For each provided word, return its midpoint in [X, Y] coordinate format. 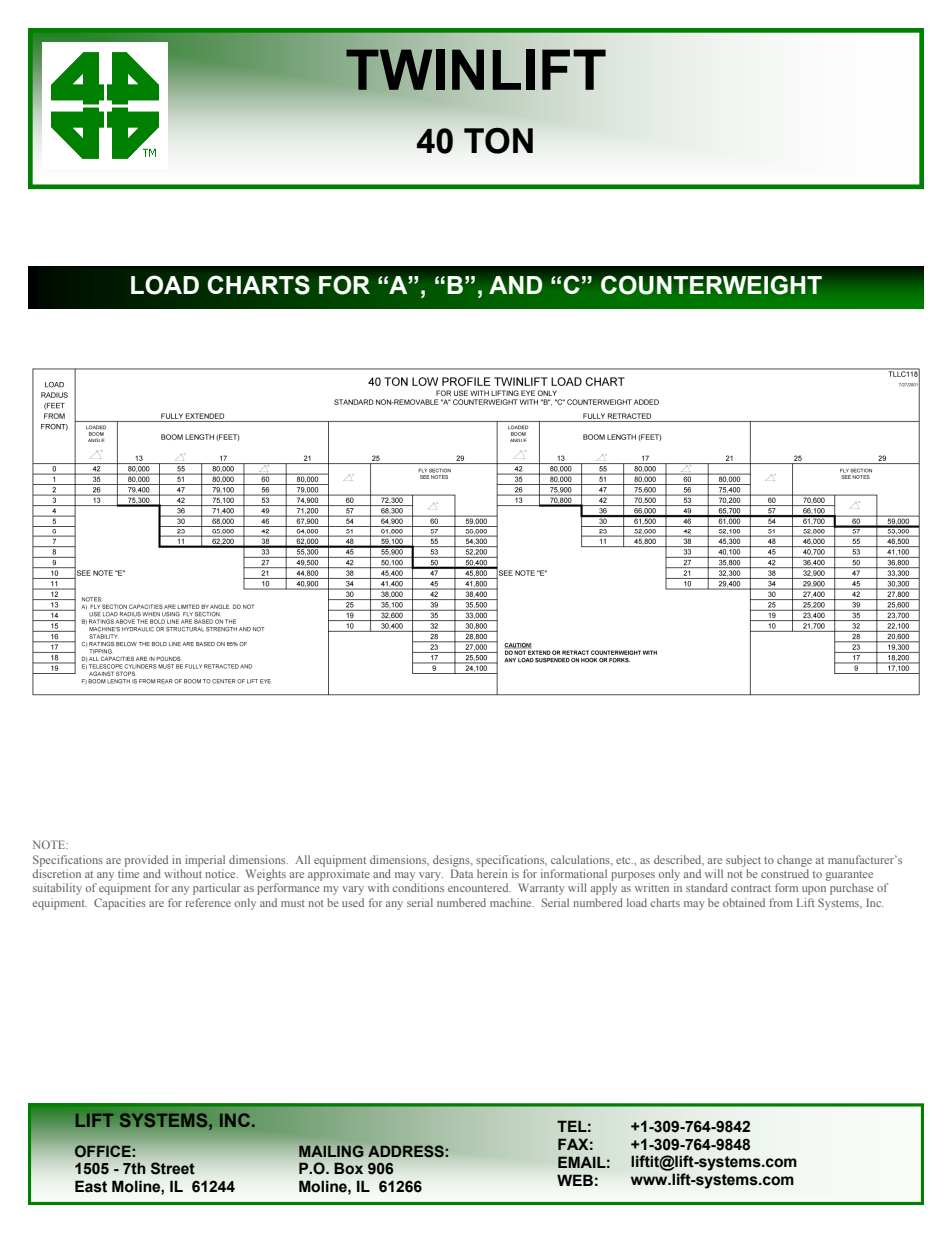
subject [743, 861]
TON [498, 140]
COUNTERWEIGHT [711, 285]
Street [173, 1168]
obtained [744, 902]
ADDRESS [407, 1151]
